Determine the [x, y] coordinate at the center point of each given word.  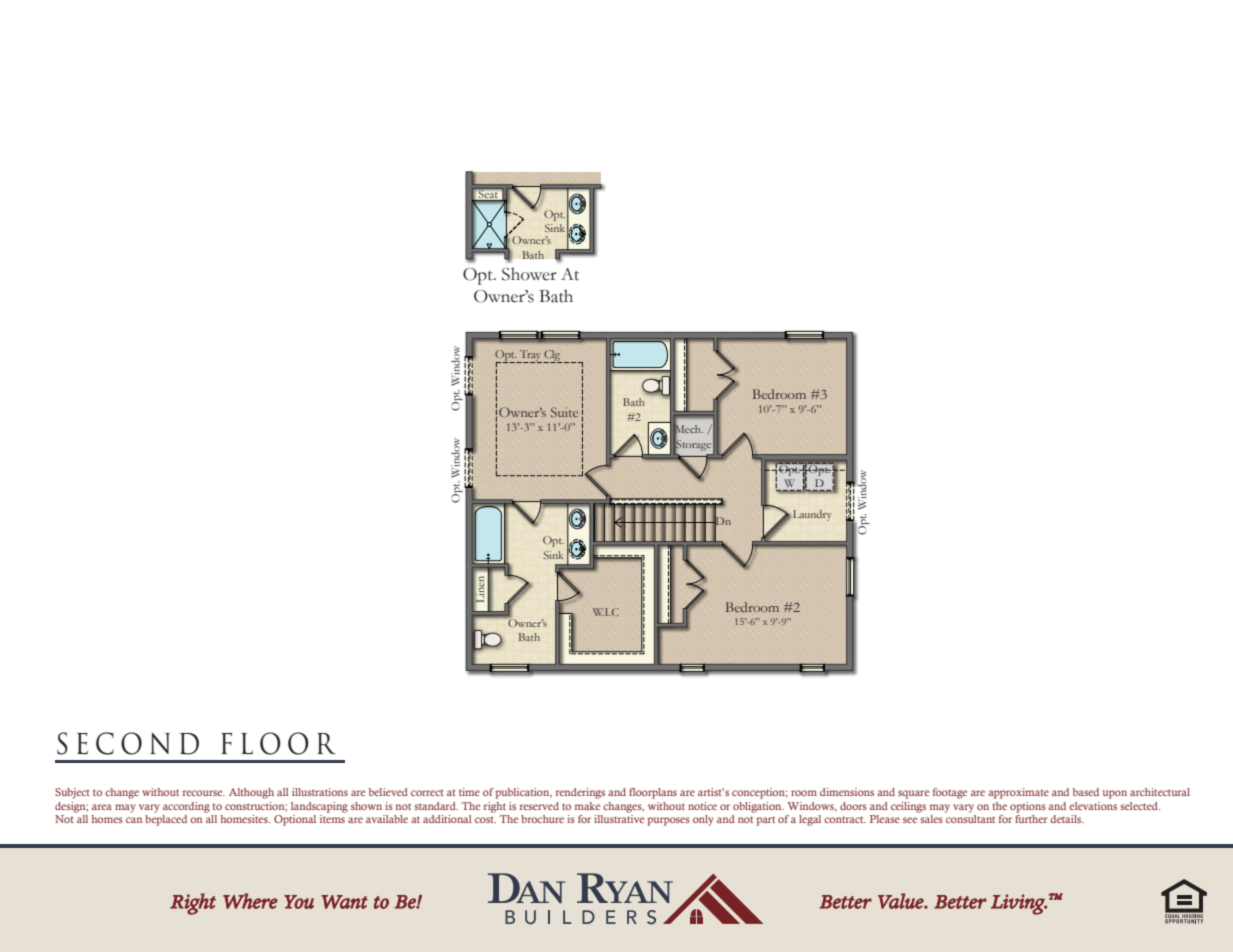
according [186, 807]
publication [523, 793]
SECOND [128, 743]
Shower [529, 274]
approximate [1018, 793]
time [469, 792]
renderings [580, 793]
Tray [530, 356]
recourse [203, 793]
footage [950, 793]
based [1086, 792]
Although [251, 793]
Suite [564, 412]
